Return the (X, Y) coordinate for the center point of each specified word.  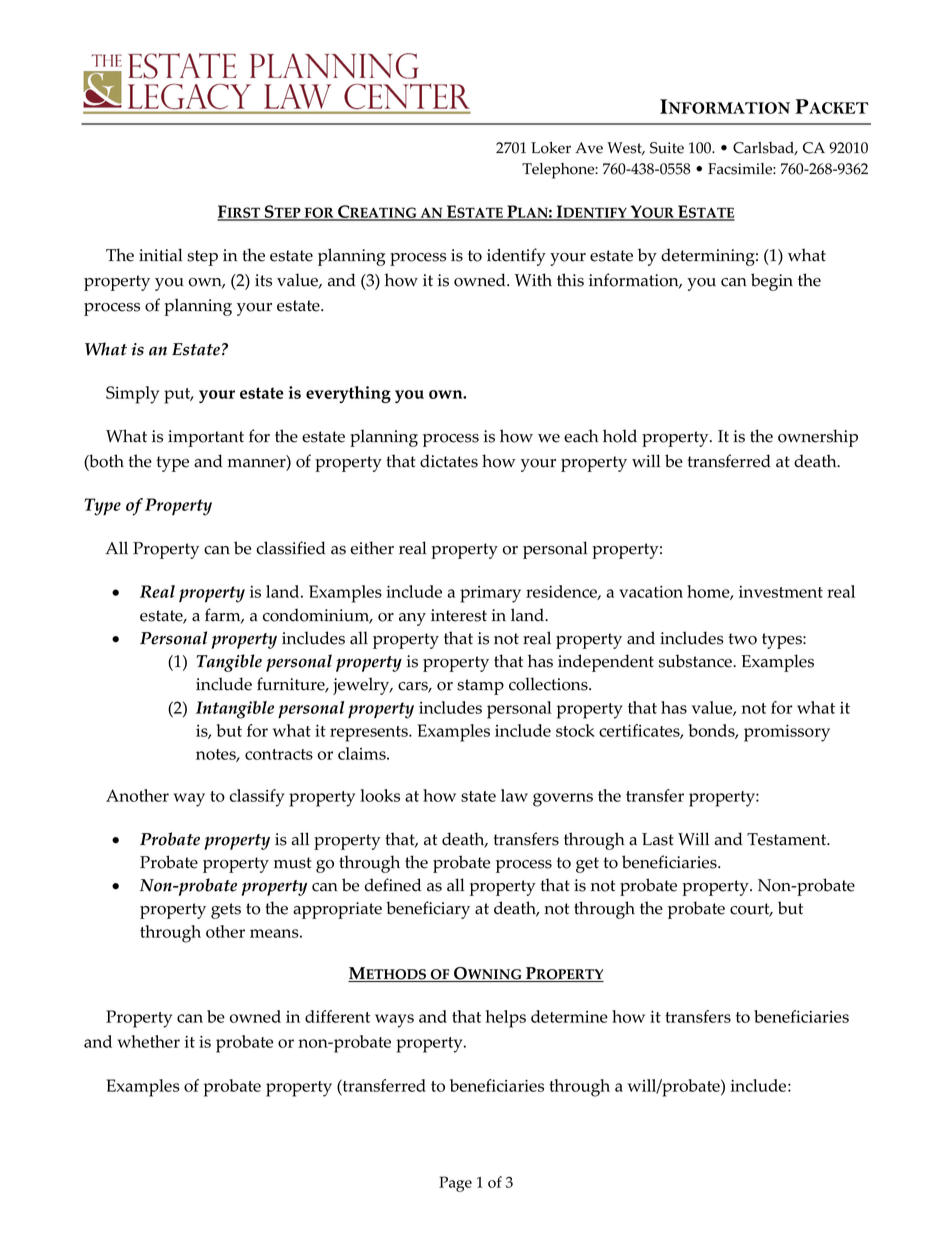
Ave (589, 148)
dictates (449, 461)
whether (148, 1041)
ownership (818, 438)
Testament (788, 839)
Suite (667, 148)
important (206, 438)
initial (160, 255)
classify (256, 798)
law (514, 795)
